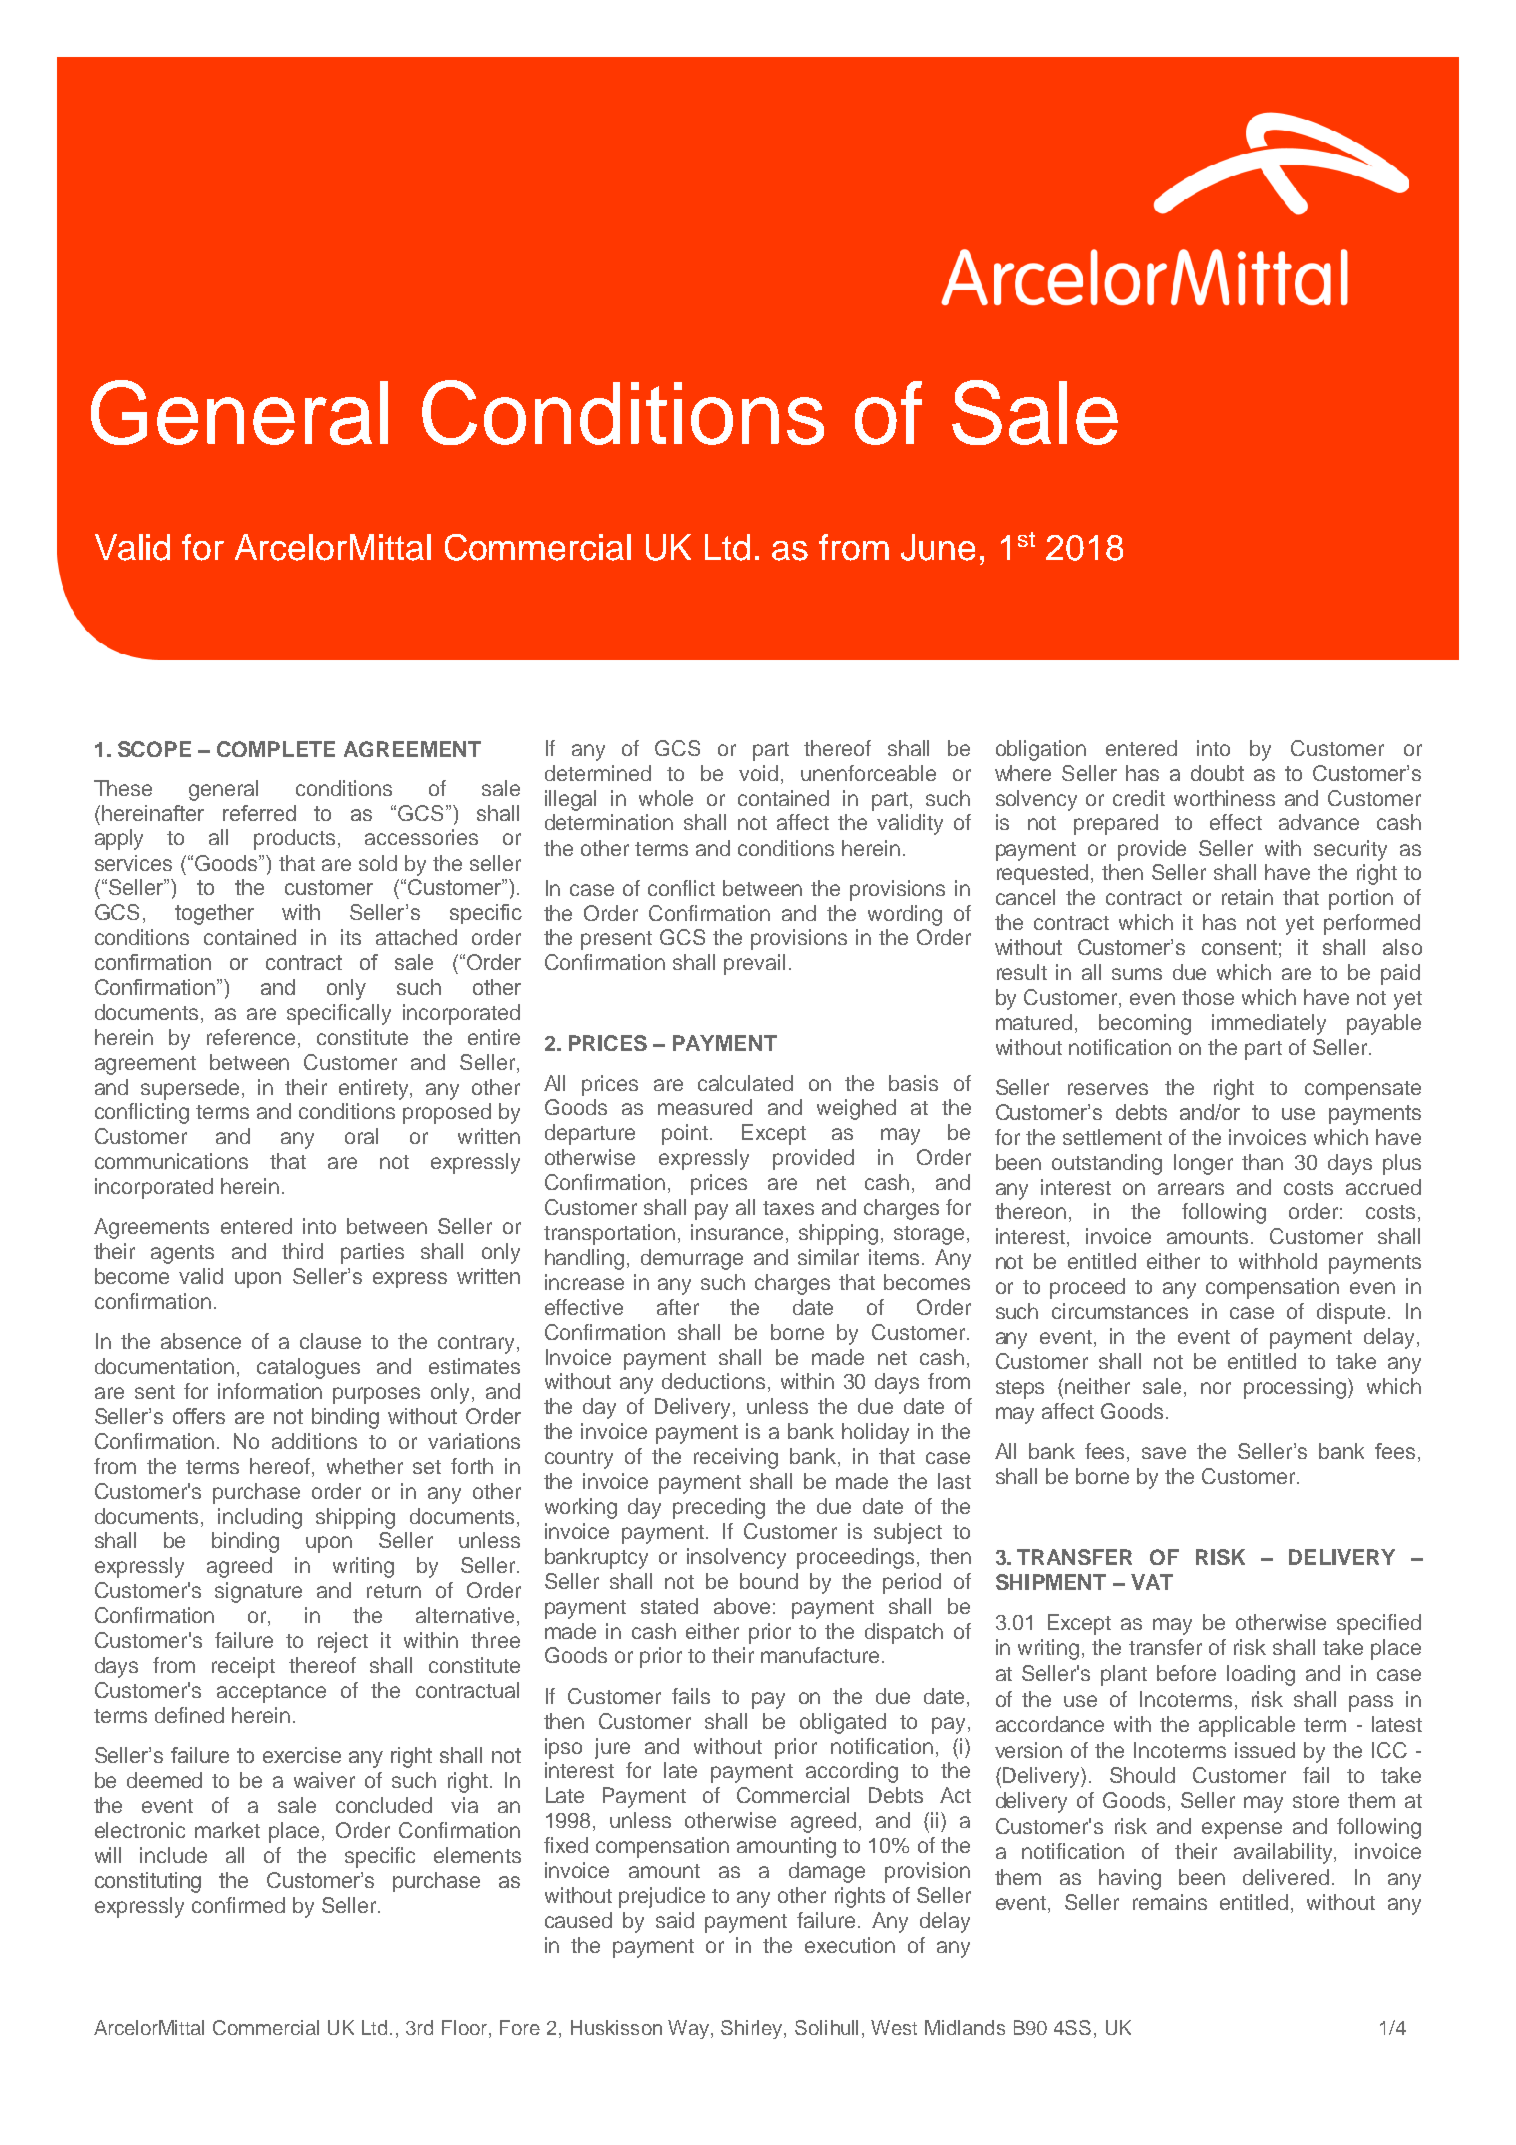 The height and width of the page is (2145, 1516). What do you see at coordinates (938, 547) in the page?
I see `June` at bounding box center [938, 547].
